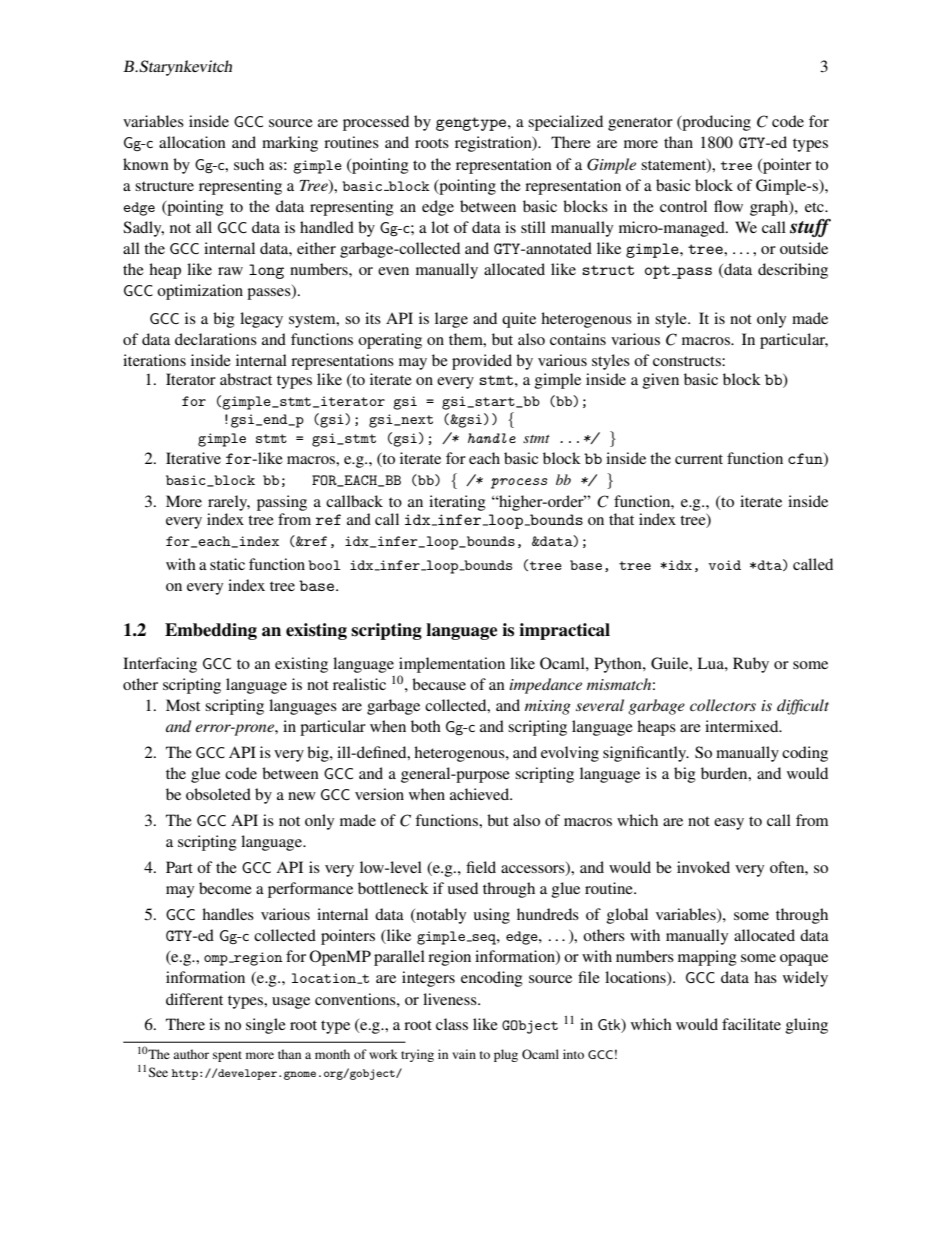  What do you see at coordinates (246, 379) in the screenshot?
I see `abstract` at bounding box center [246, 379].
